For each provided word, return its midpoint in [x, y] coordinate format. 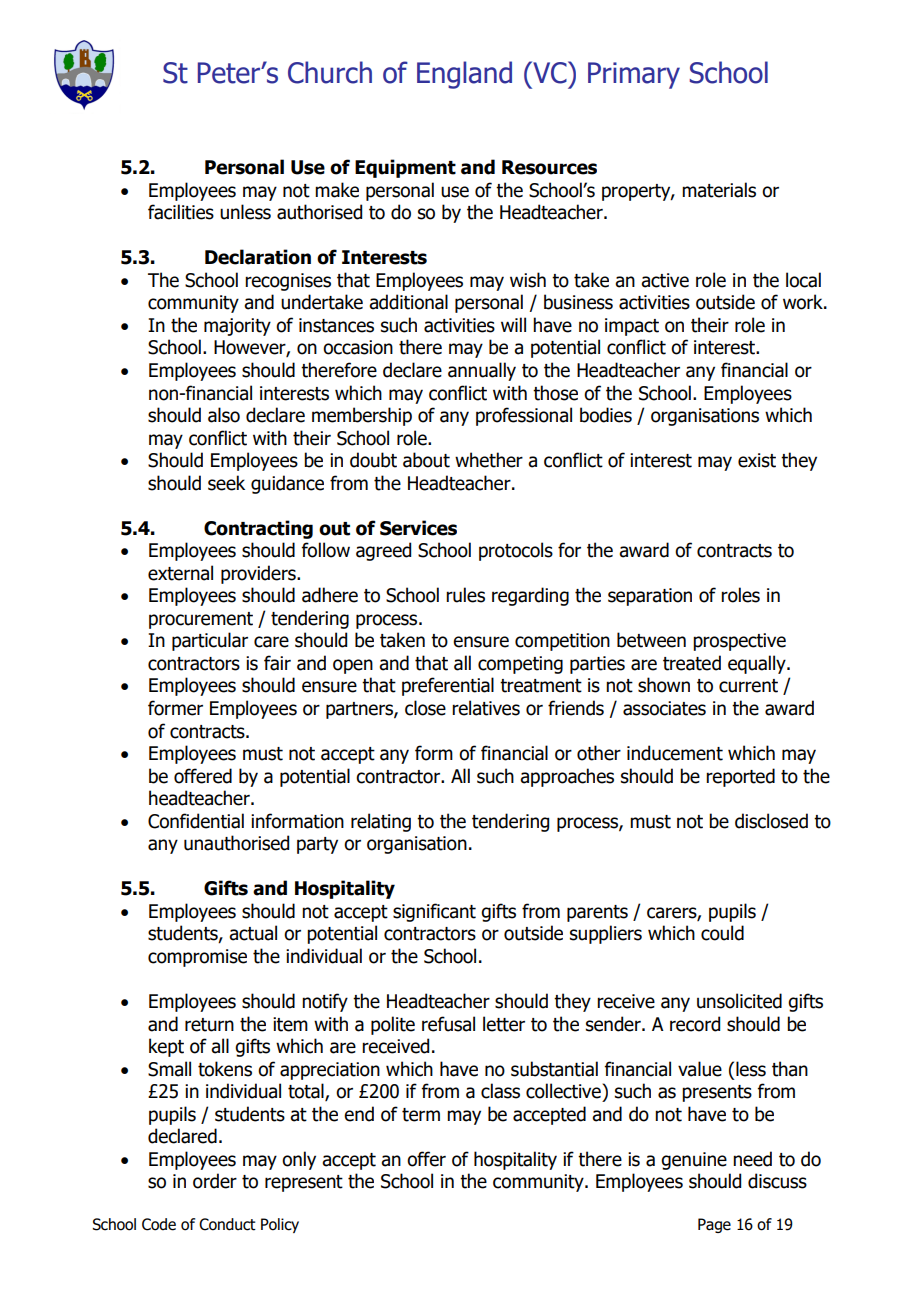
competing [520, 665]
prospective [739, 642]
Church [330, 72]
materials [719, 190]
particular [210, 641]
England [464, 75]
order [215, 1181]
